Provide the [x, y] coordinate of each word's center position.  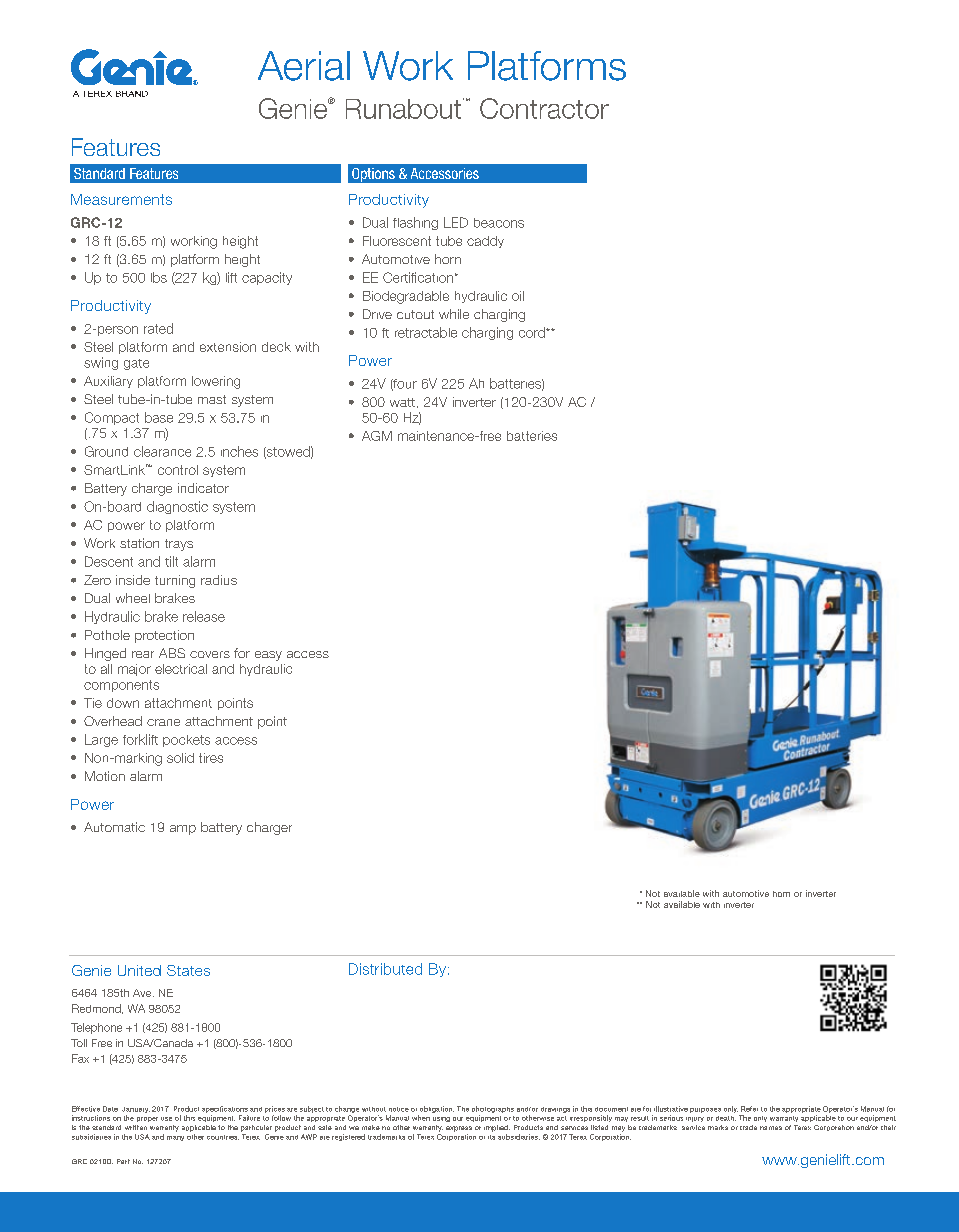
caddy [485, 242]
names [771, 1128]
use [166, 1119]
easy [268, 656]
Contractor [544, 108]
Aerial [304, 66]
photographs [493, 1111]
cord [533, 332]
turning [175, 581]
